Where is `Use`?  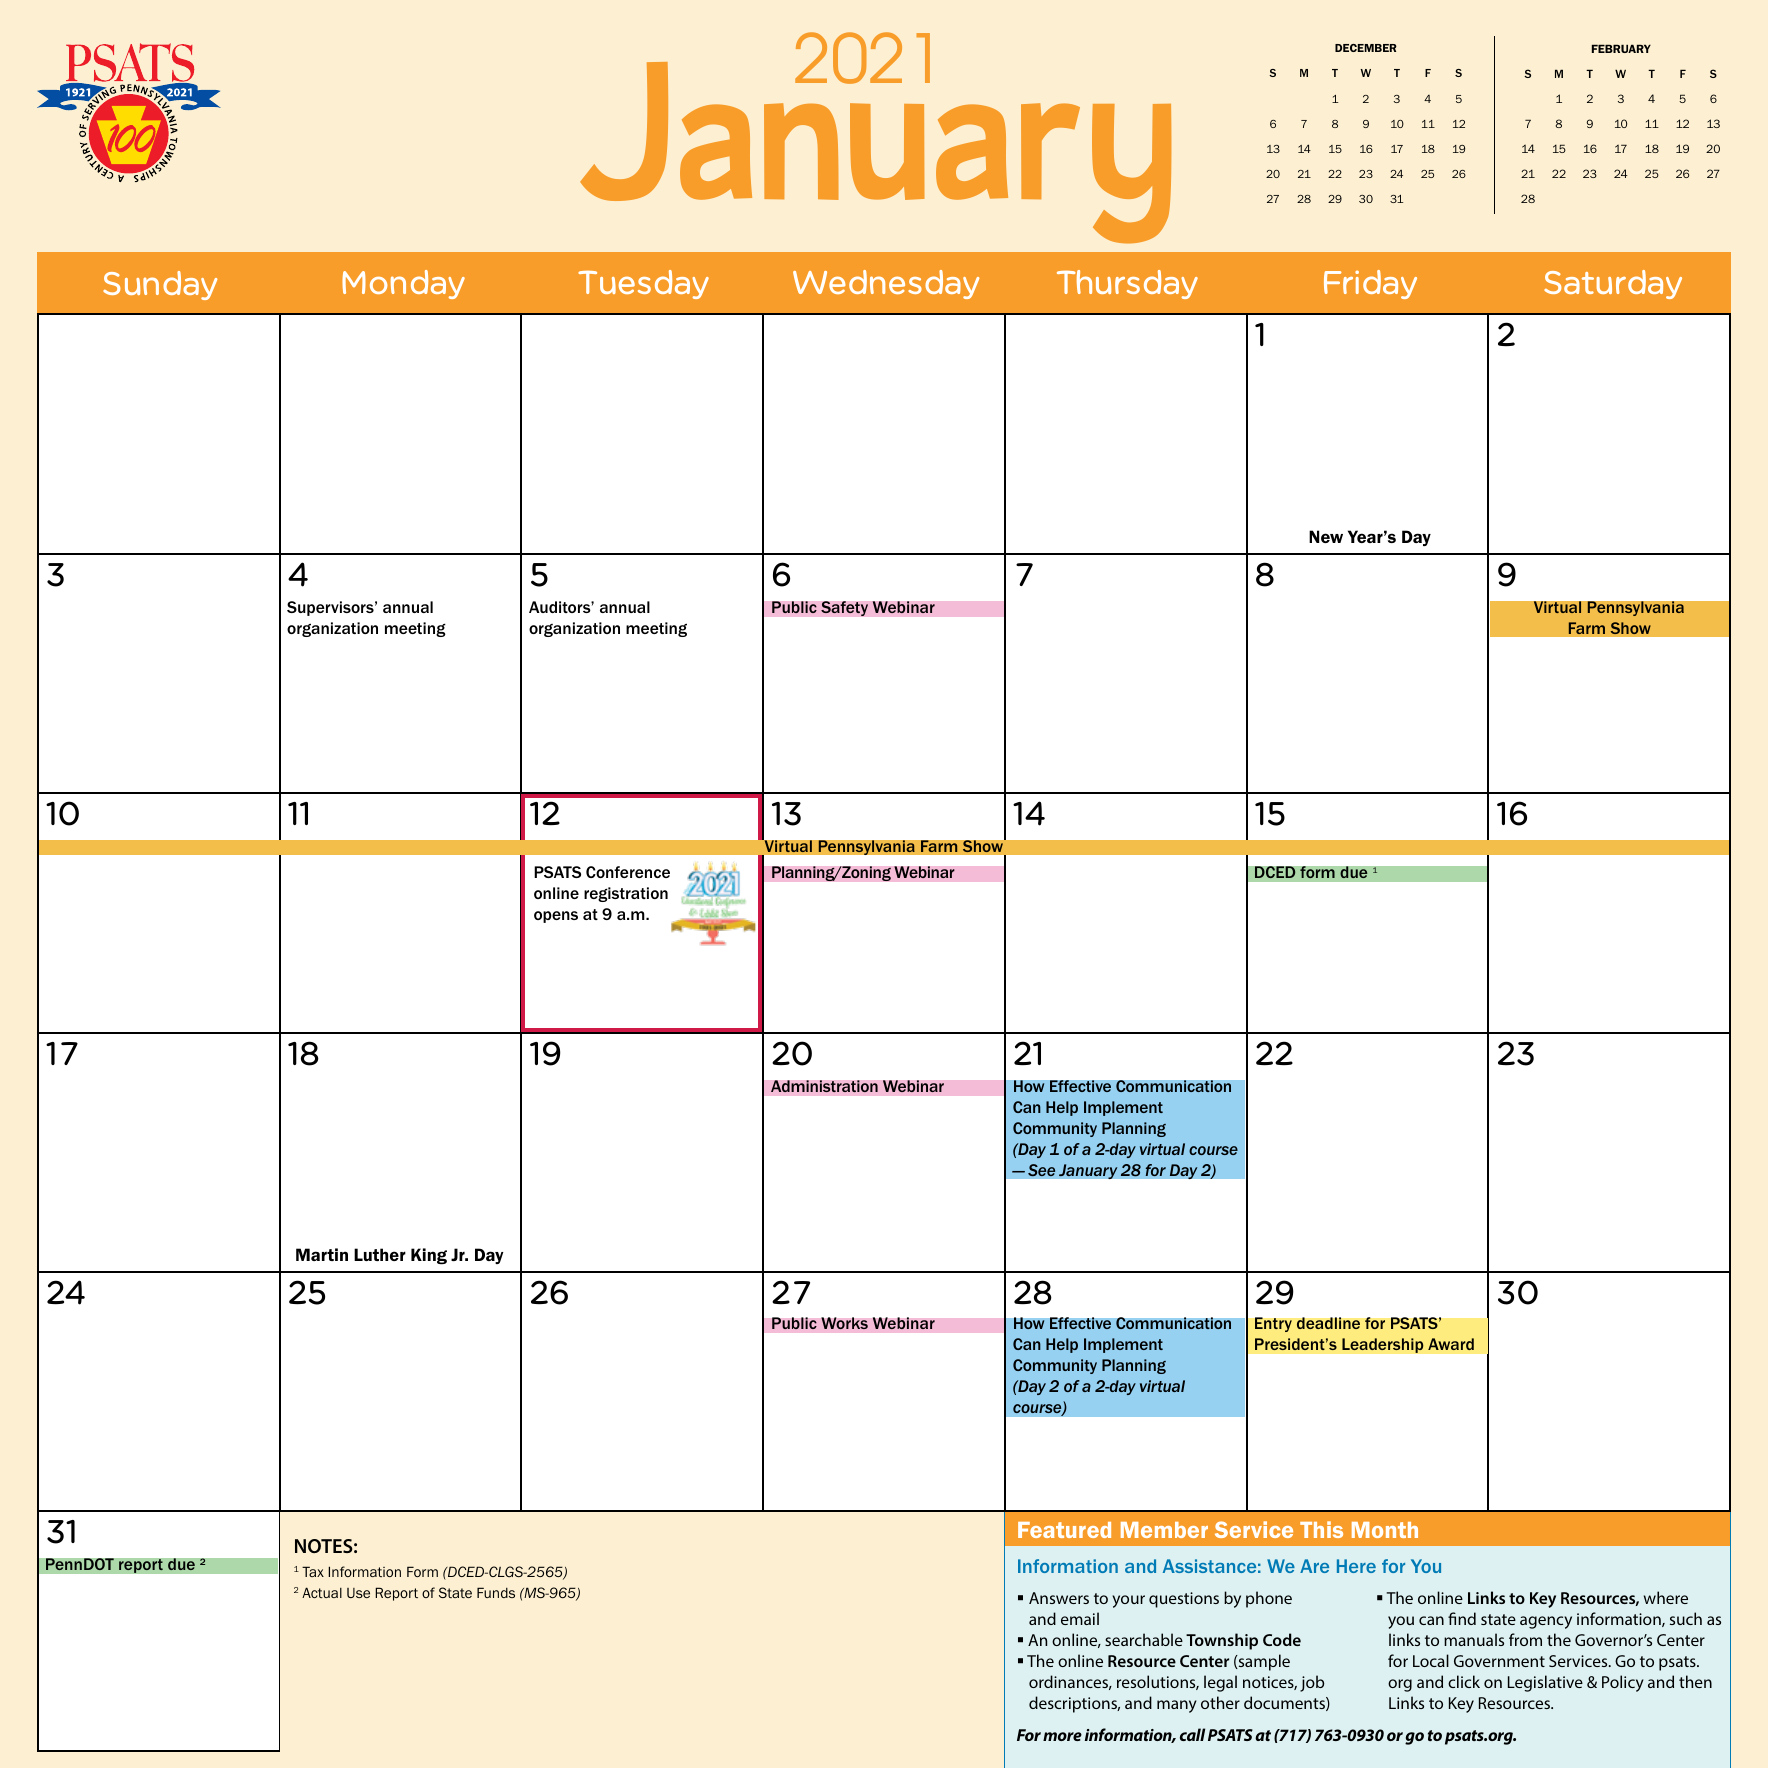 Use is located at coordinates (358, 1593).
